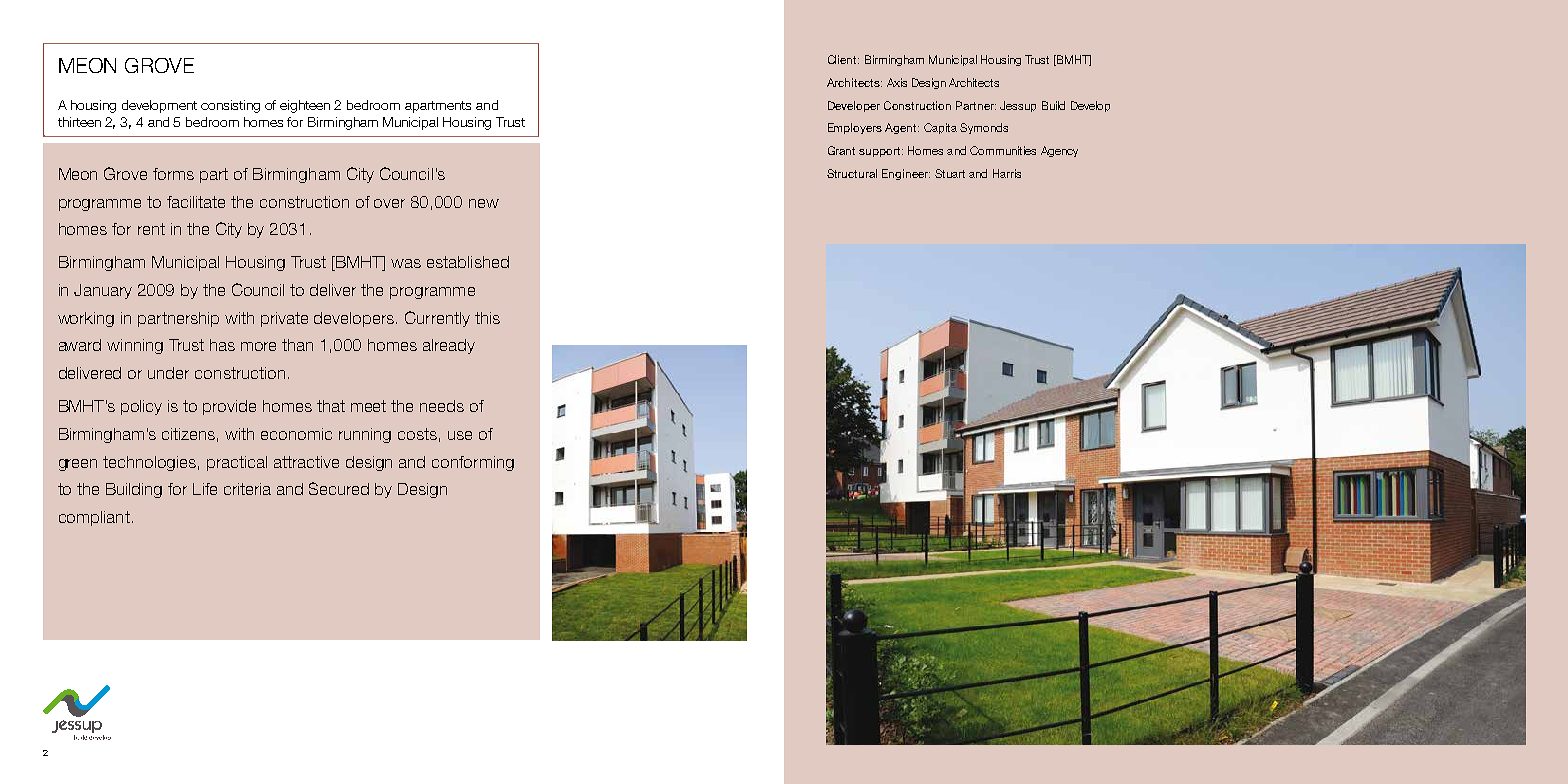 The height and width of the image is (784, 1568). I want to click on Axis, so click(897, 82).
